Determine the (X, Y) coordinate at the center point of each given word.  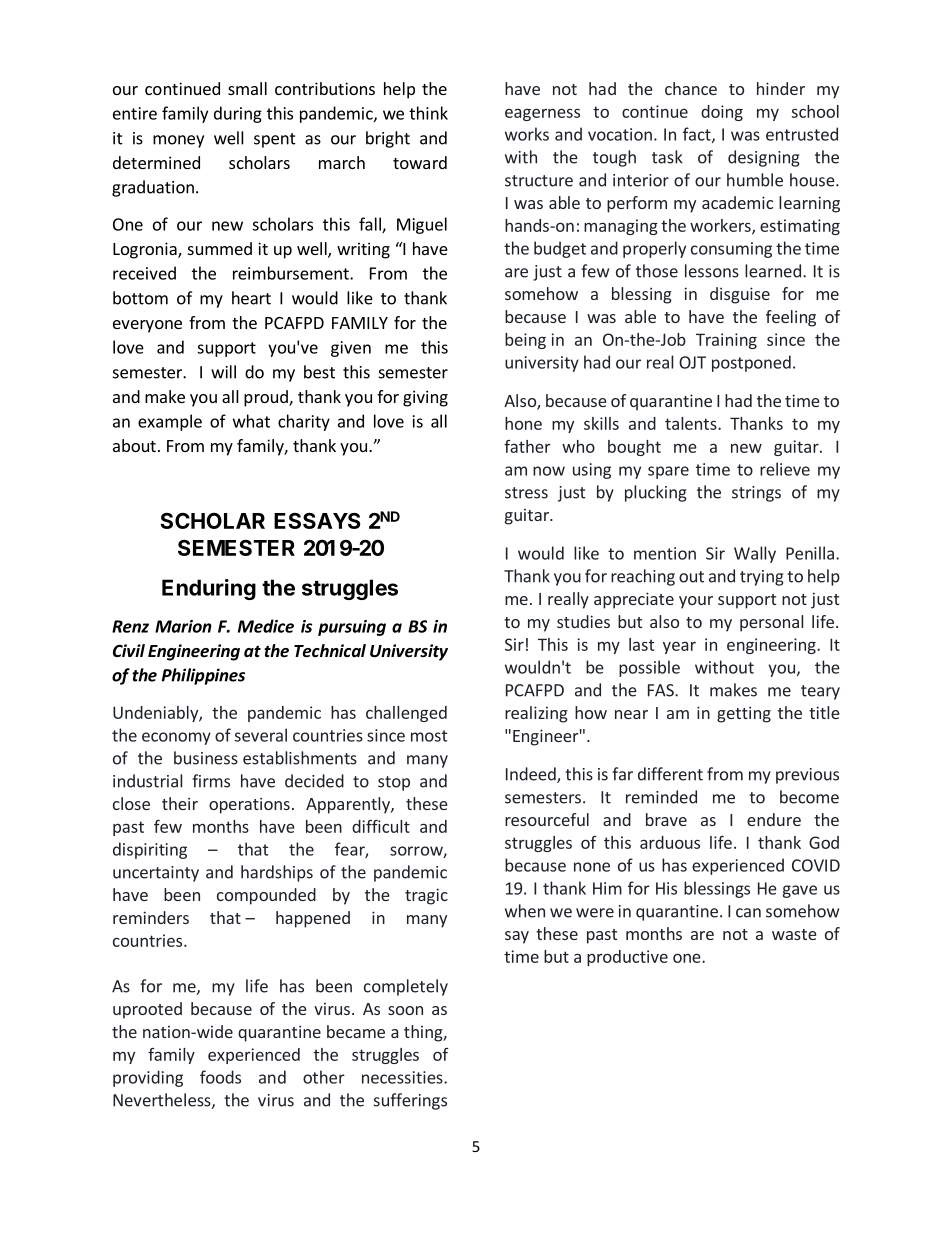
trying (762, 578)
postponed (751, 363)
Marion (183, 626)
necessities (403, 1077)
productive (627, 958)
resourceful (547, 819)
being (525, 341)
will (223, 372)
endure (774, 819)
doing (722, 113)
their (180, 803)
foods (220, 1077)
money (178, 141)
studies (583, 621)
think (428, 113)
